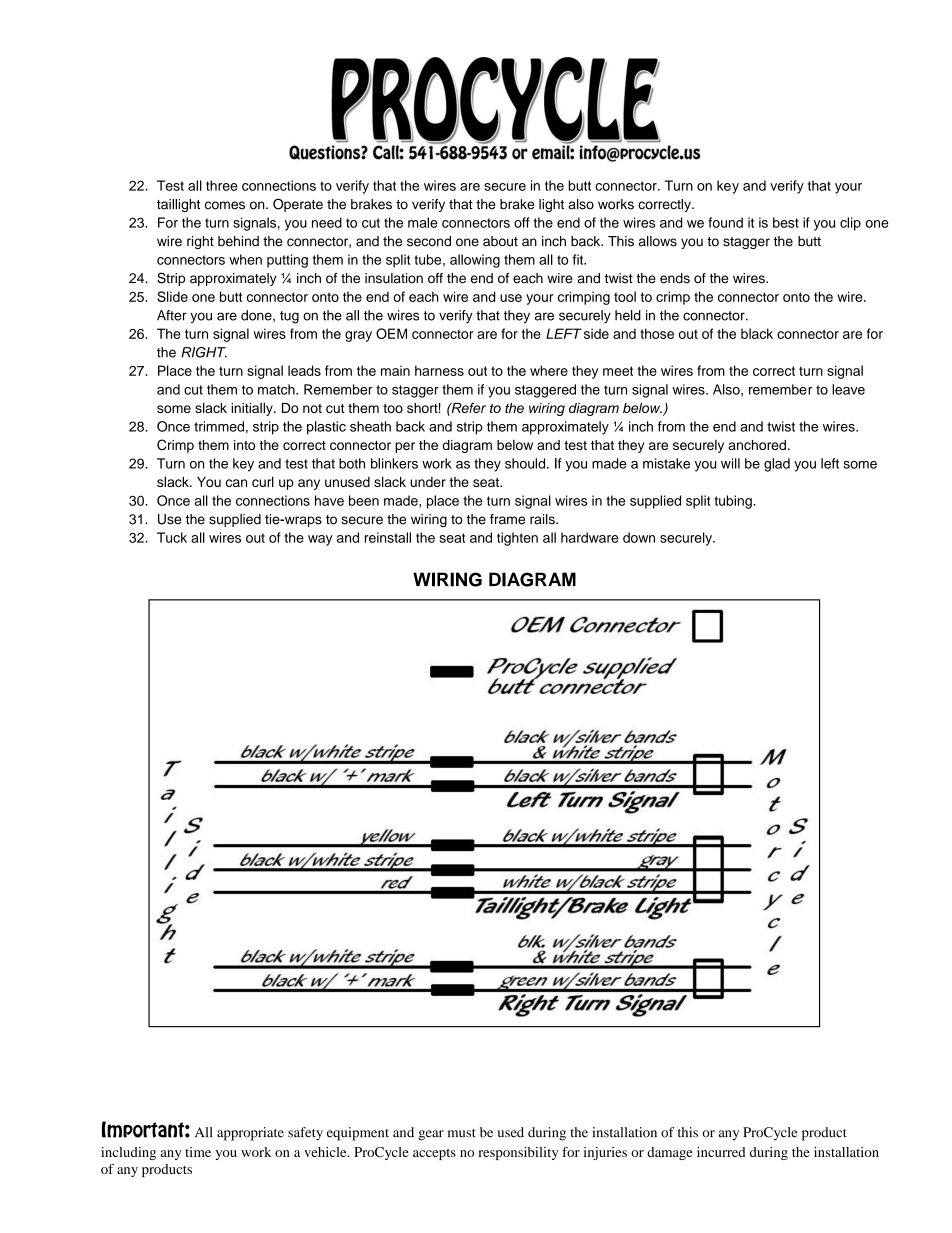 This document has width=952, height=1233. Describe the element at coordinates (225, 205) in the document. I see `comes` at that location.
